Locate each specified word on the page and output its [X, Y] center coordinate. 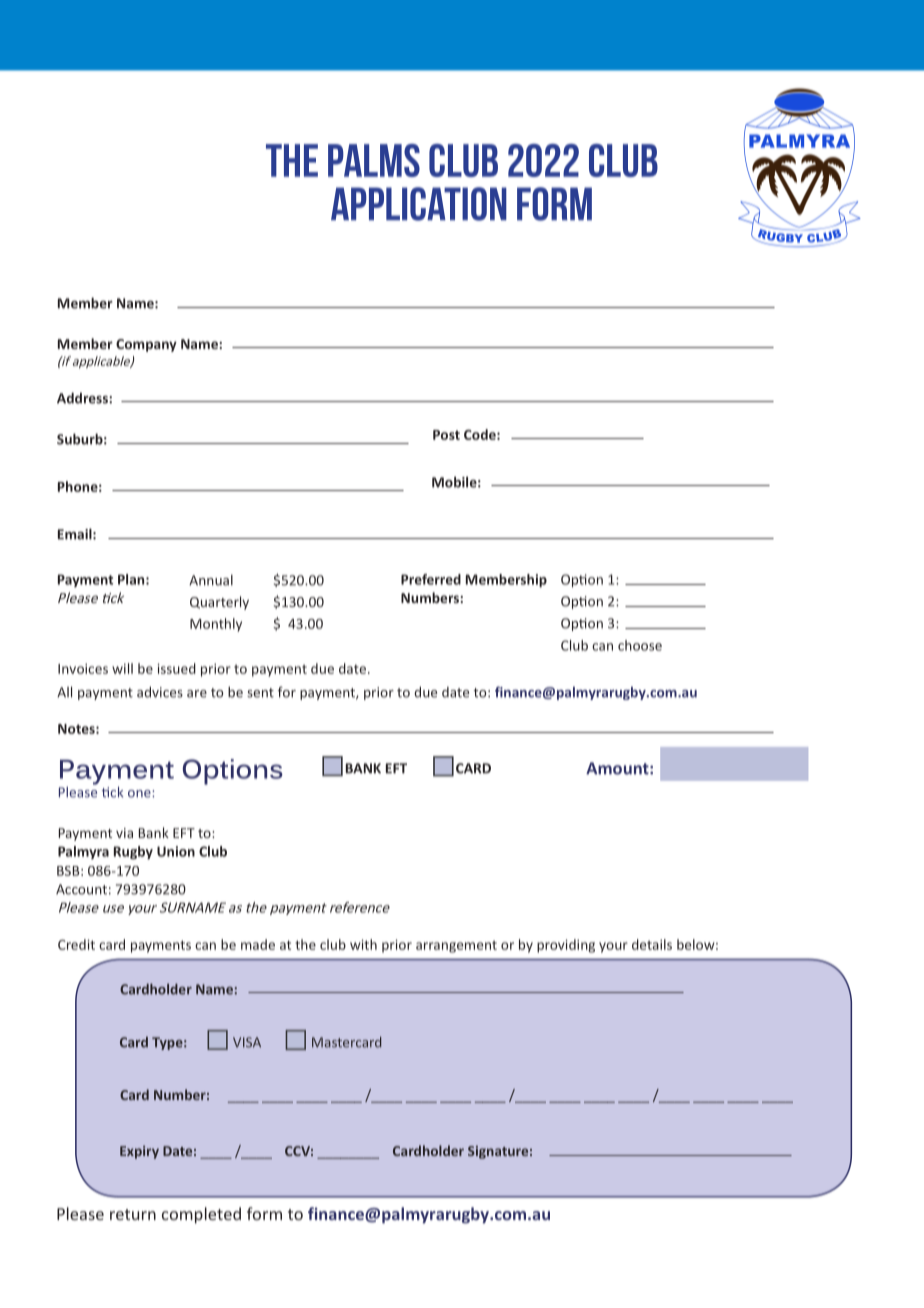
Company [146, 345]
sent [260, 693]
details [652, 944]
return [133, 1214]
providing [566, 946]
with [363, 944]
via [124, 833]
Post [446, 435]
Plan [132, 579]
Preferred [431, 579]
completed [201, 1215]
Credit [76, 944]
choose [640, 645]
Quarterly [219, 603]
